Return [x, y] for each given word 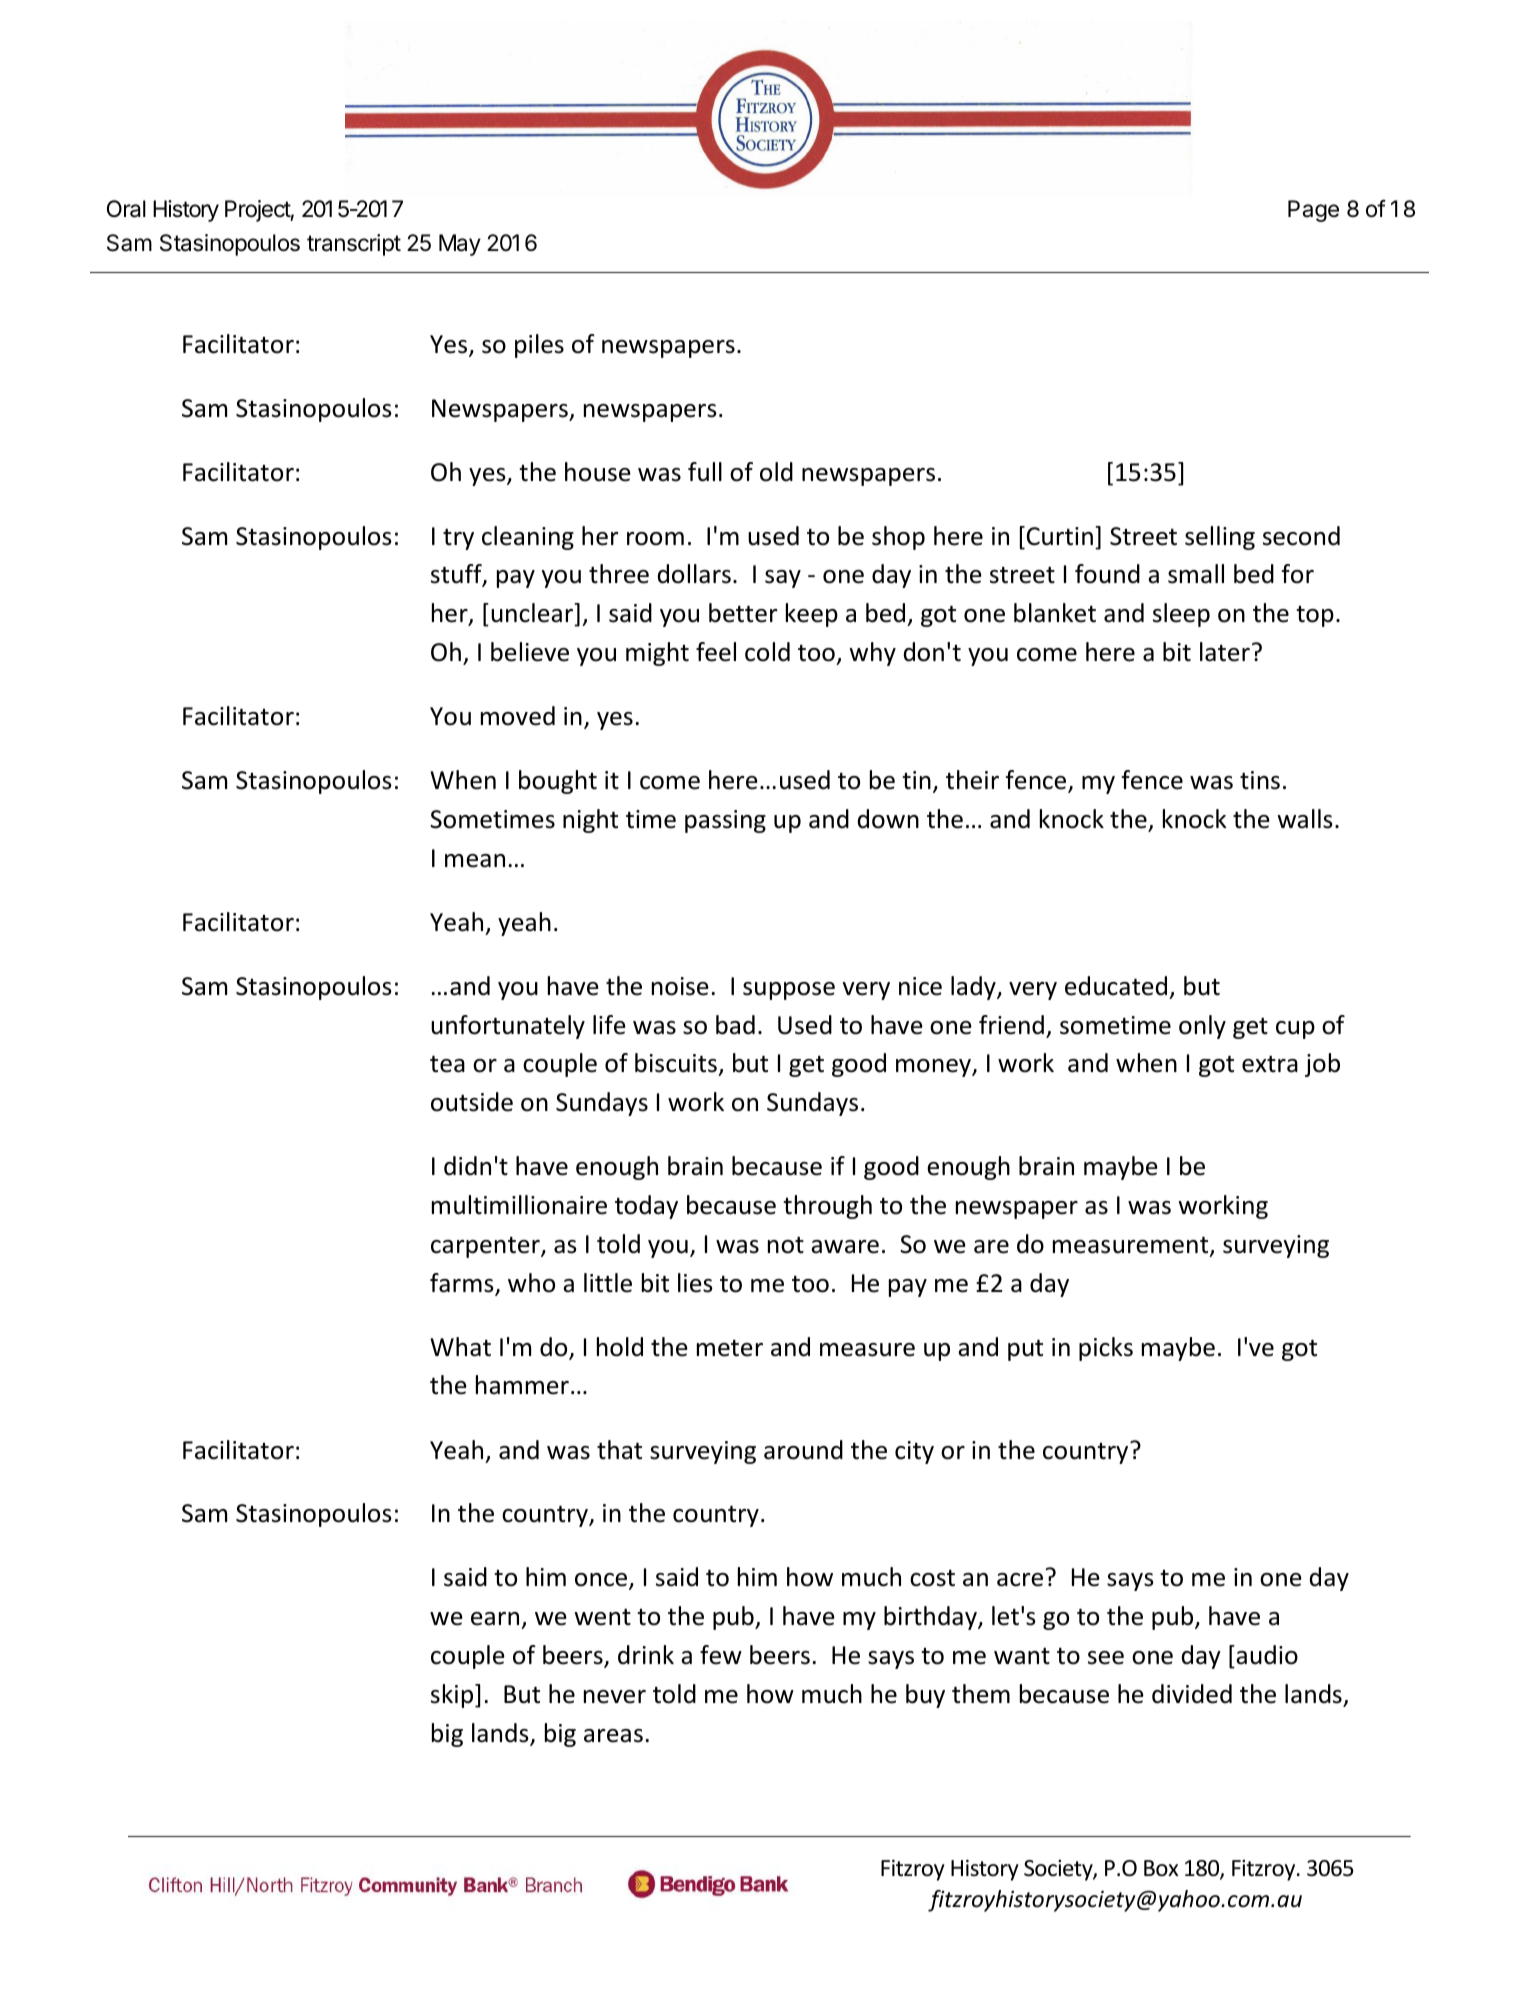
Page [1313, 211]
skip [453, 1696]
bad [735, 1025]
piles [539, 346]
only [1202, 1027]
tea [447, 1064]
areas [613, 1736]
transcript [354, 245]
